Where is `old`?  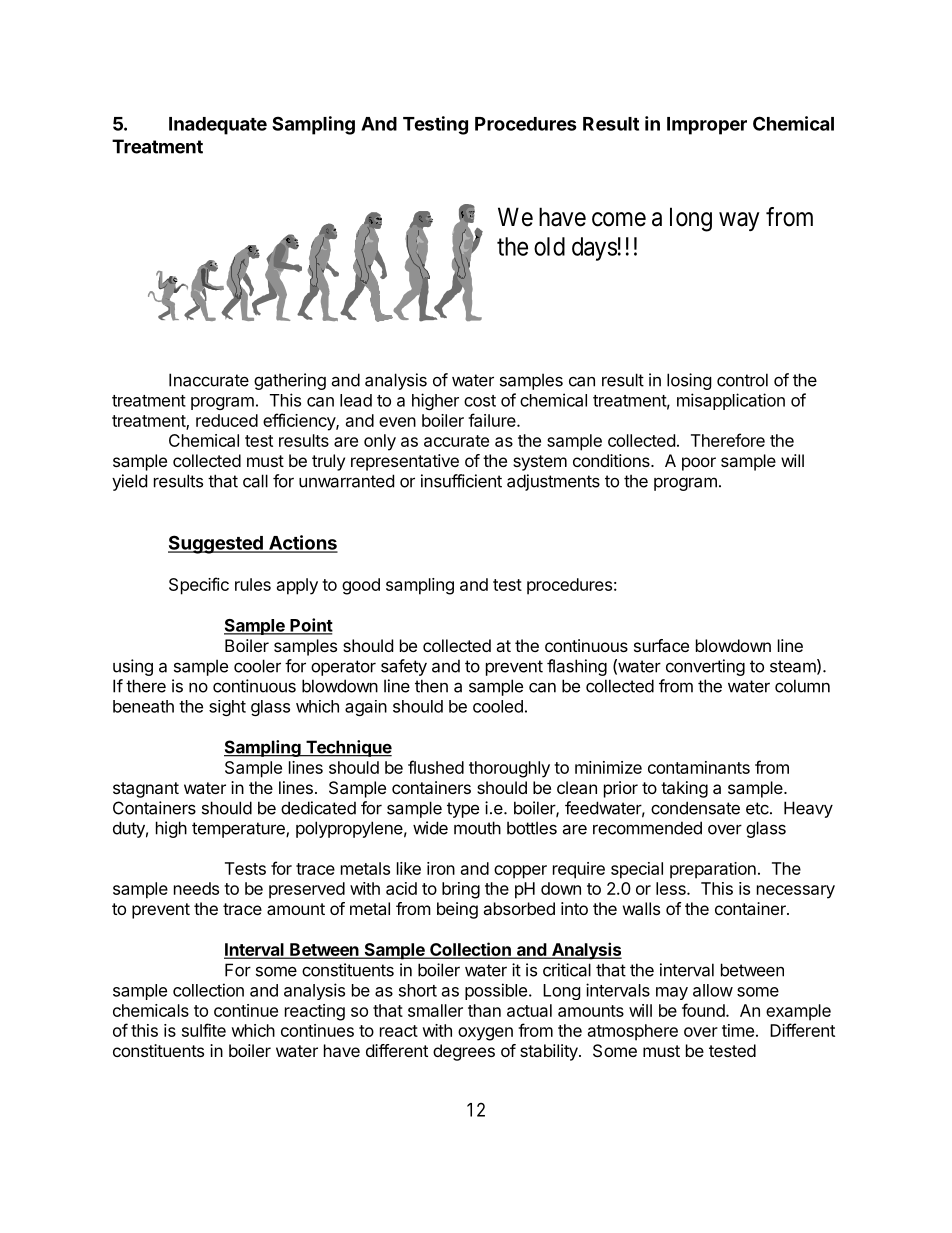 old is located at coordinates (549, 246).
